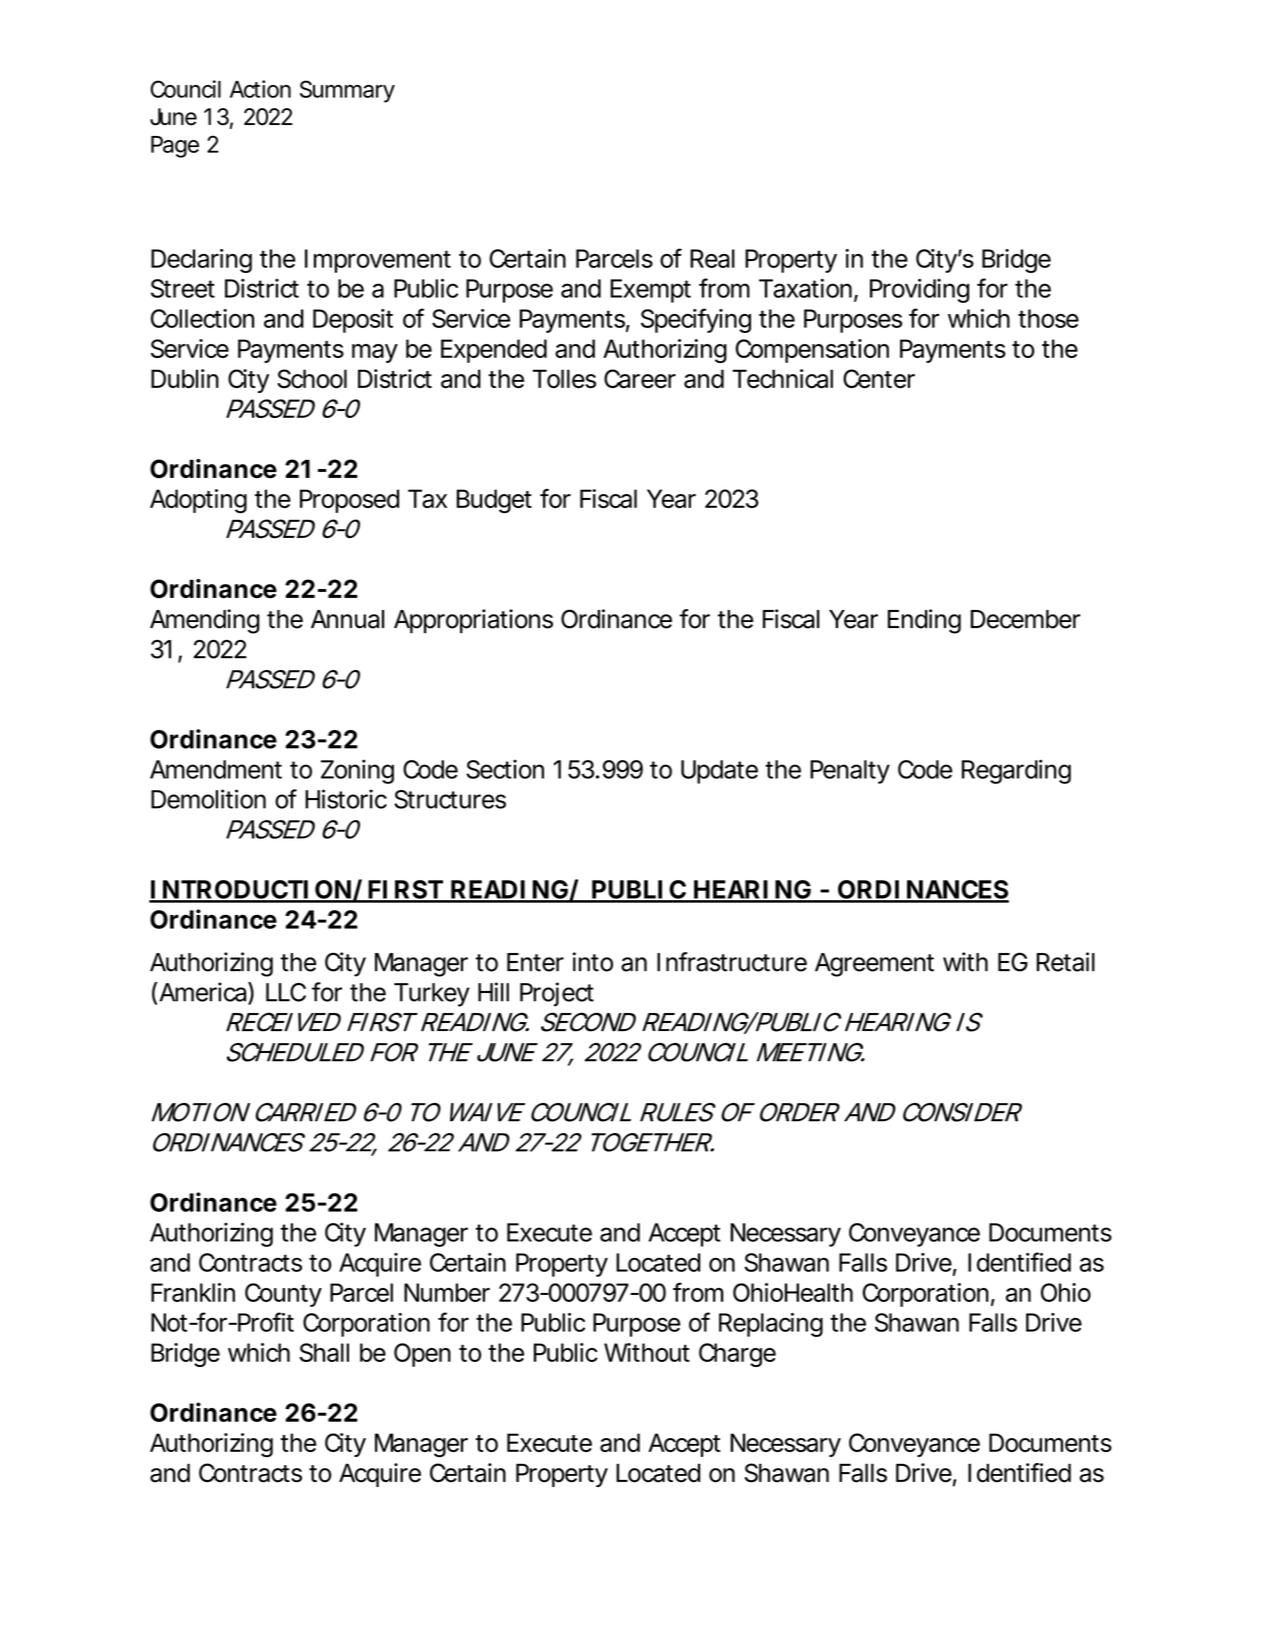 The width and height of the image is (1270, 1643). Describe the element at coordinates (260, 89) in the image. I see `Action` at that location.
